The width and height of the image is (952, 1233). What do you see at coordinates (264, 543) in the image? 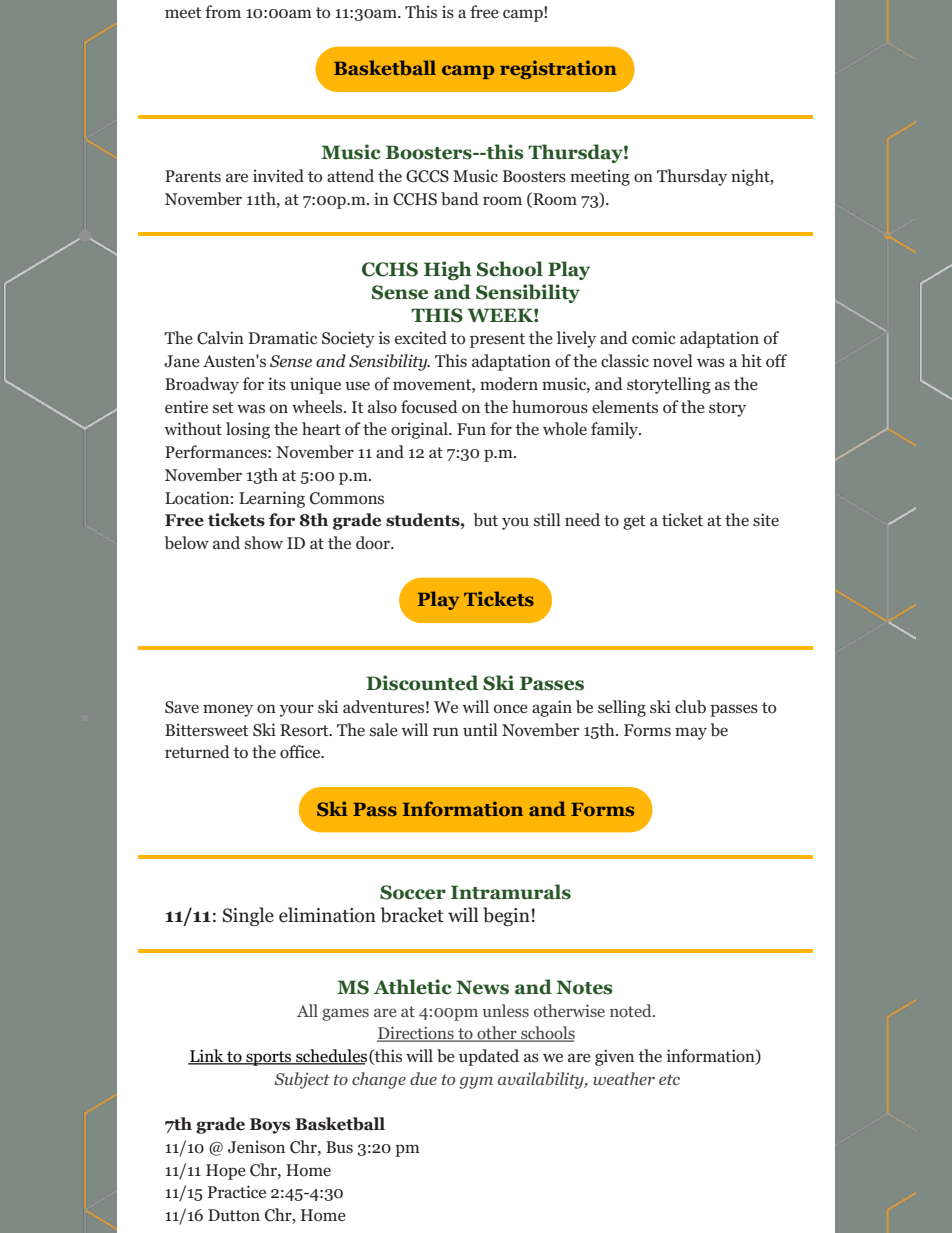
I see `show` at bounding box center [264, 543].
